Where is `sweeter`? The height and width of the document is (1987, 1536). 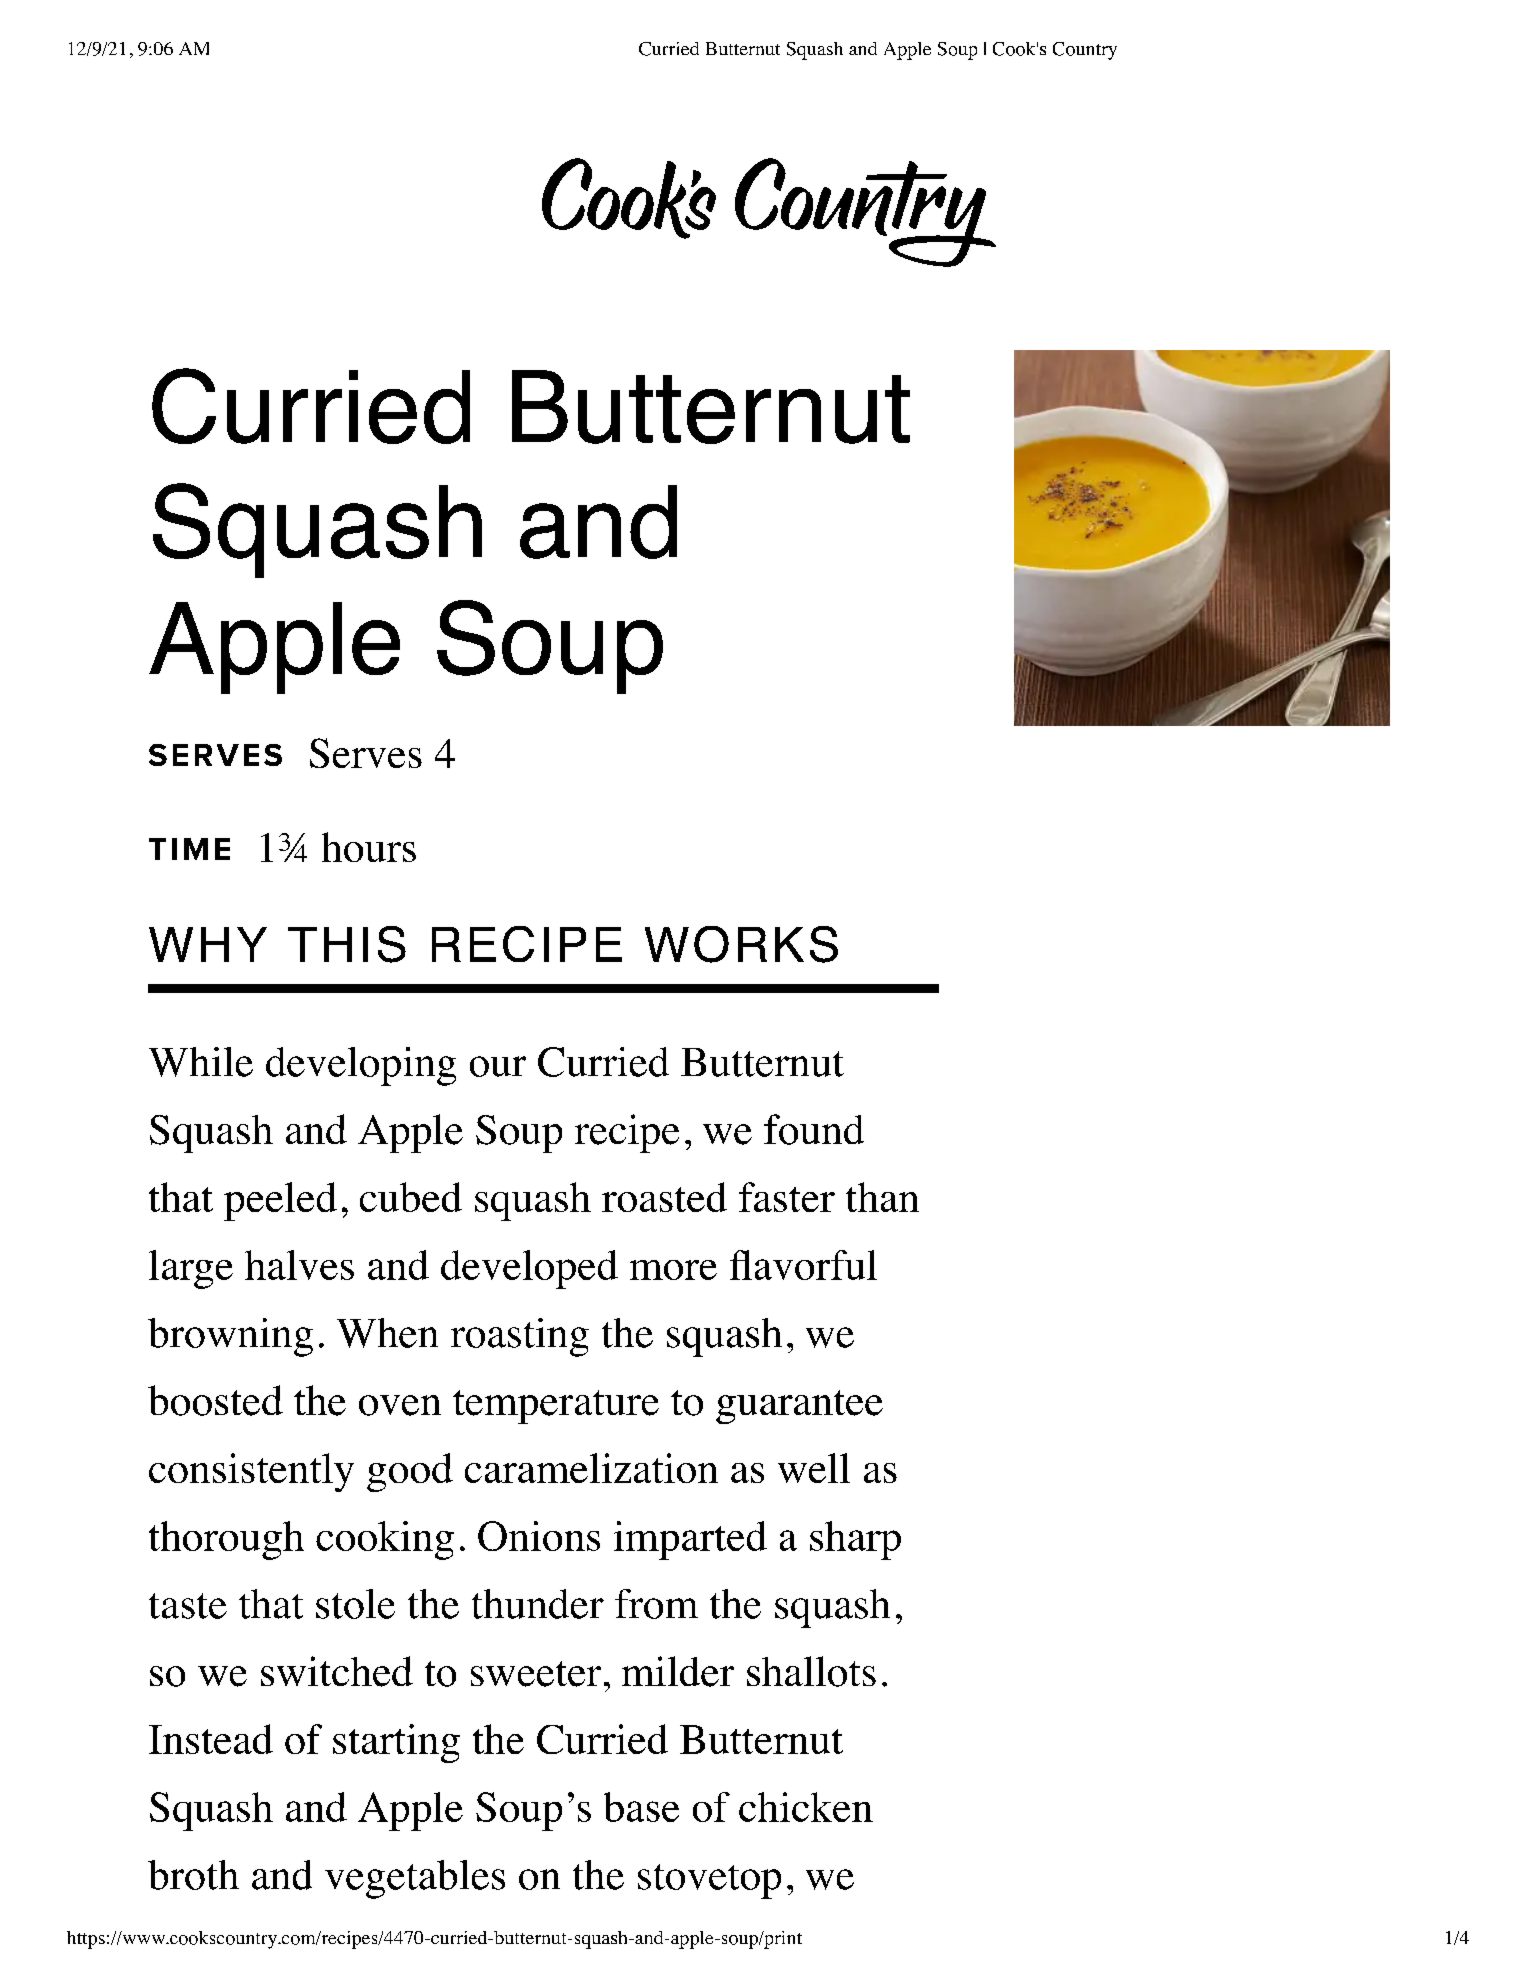
sweeter is located at coordinates (536, 1674).
